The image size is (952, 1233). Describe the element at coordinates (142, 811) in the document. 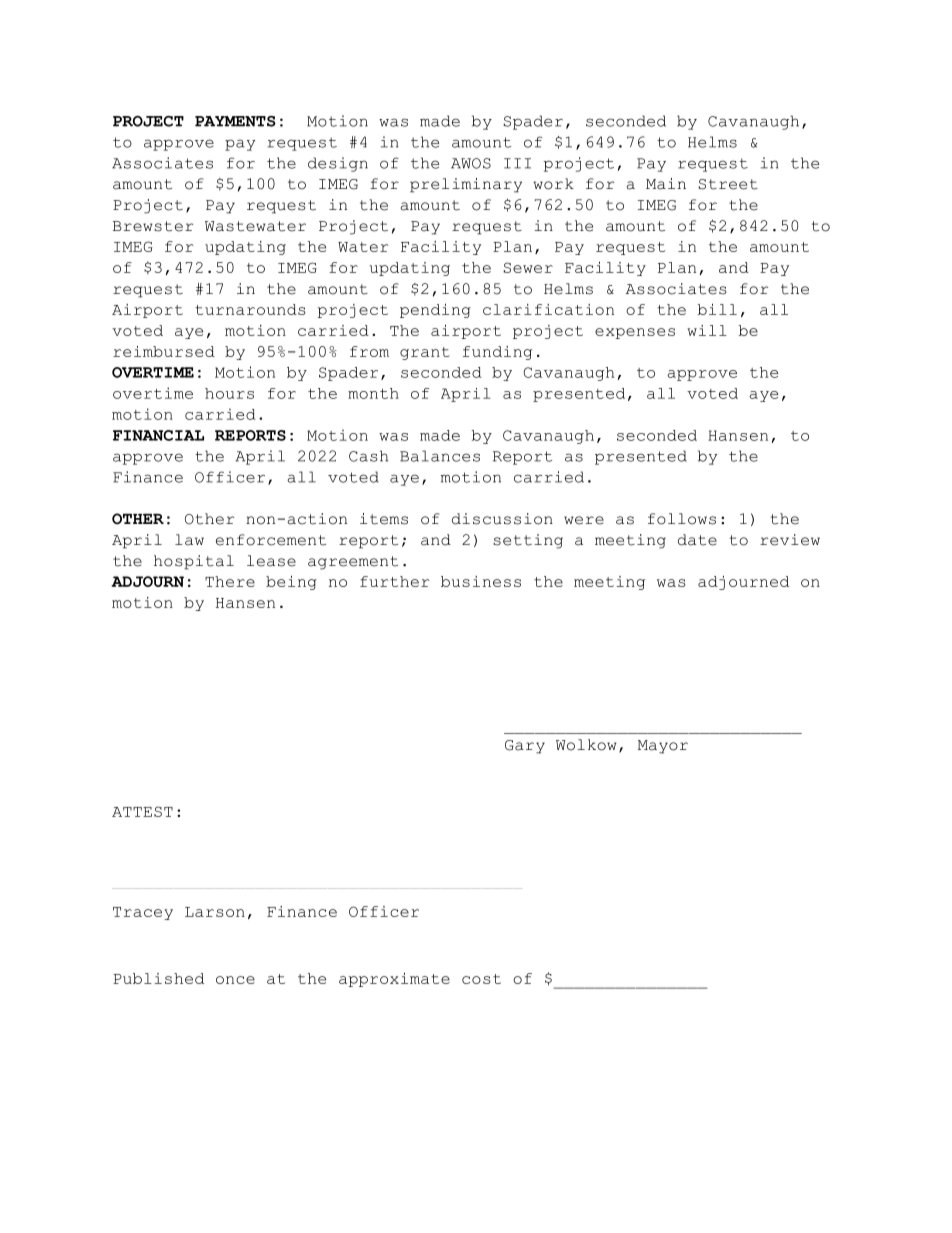

I see `ATTEST` at that location.
